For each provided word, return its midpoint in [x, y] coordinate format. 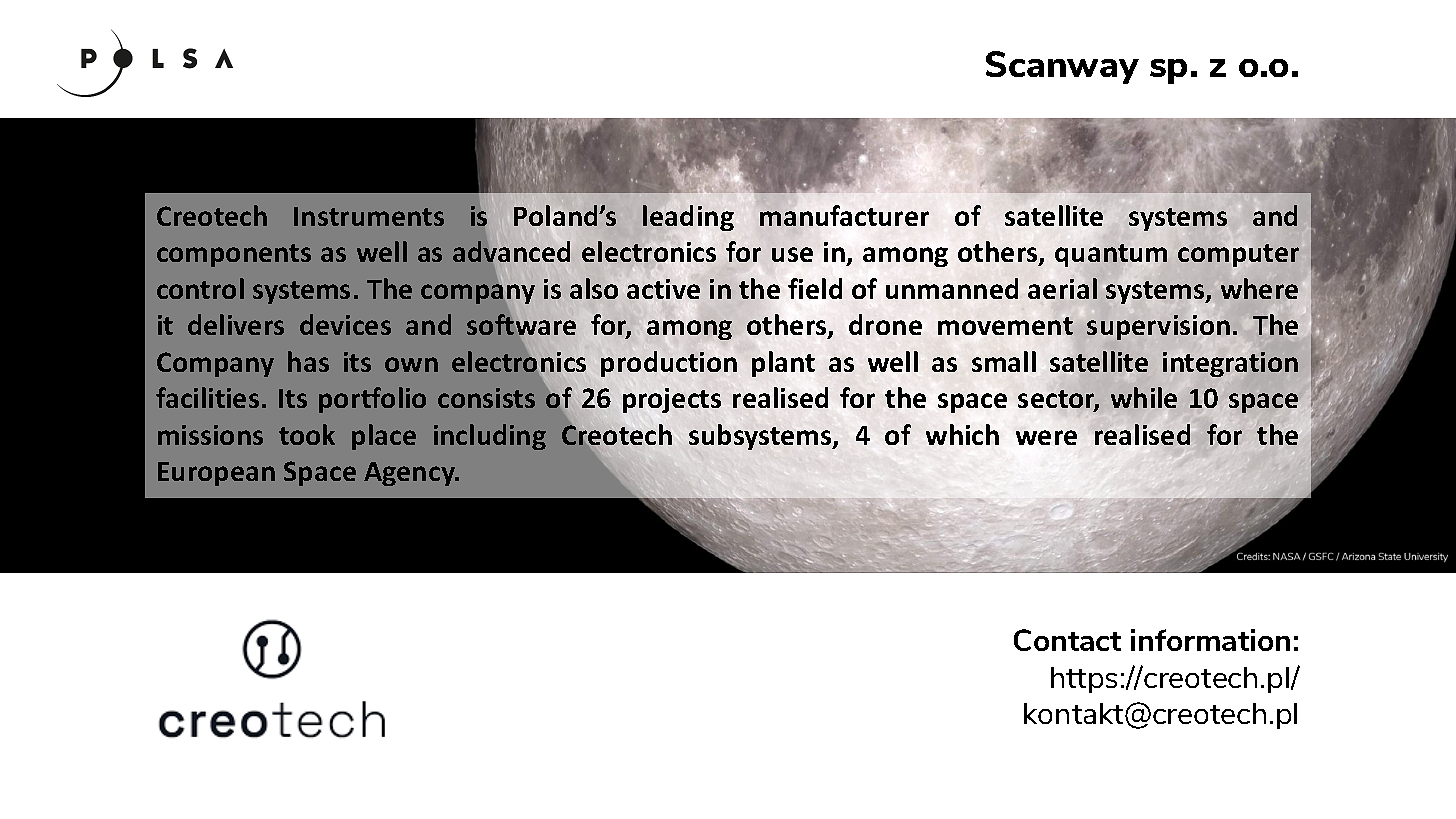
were [1046, 437]
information [1210, 640]
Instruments [369, 216]
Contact [1067, 640]
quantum [1111, 255]
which [962, 434]
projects [672, 400]
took [307, 434]
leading [688, 218]
